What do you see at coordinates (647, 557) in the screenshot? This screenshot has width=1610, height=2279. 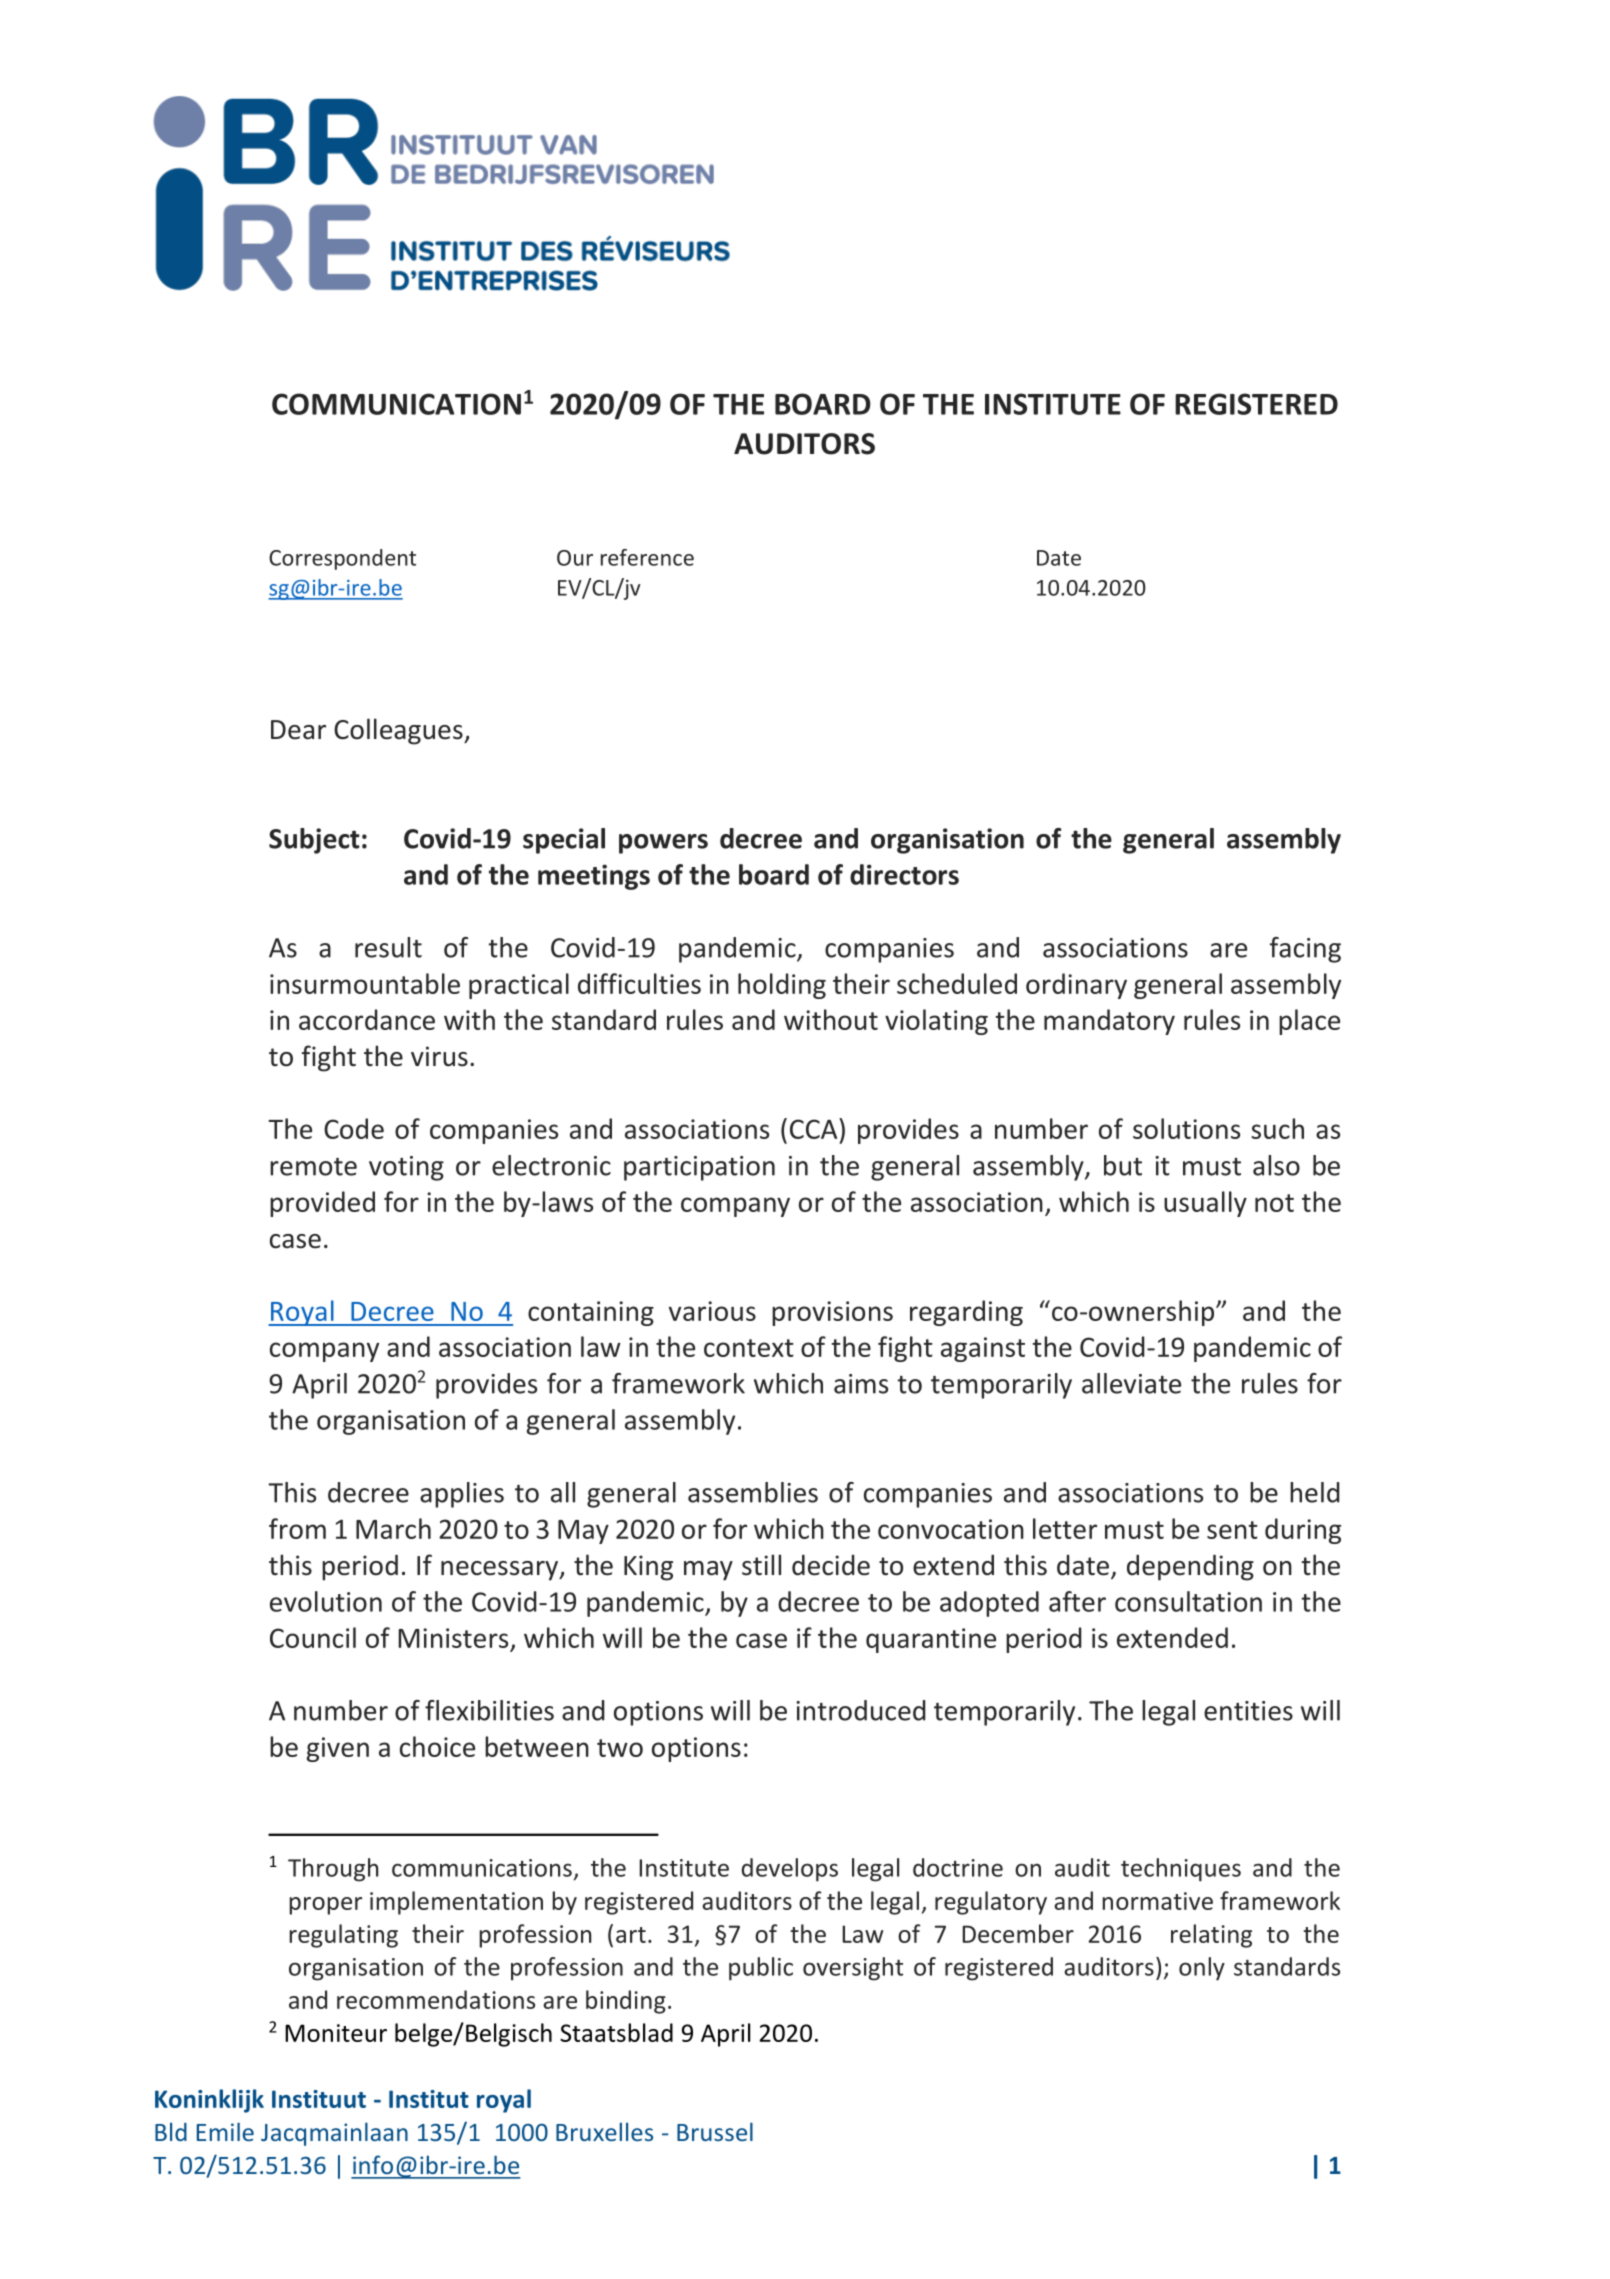 I see `reference` at bounding box center [647, 557].
